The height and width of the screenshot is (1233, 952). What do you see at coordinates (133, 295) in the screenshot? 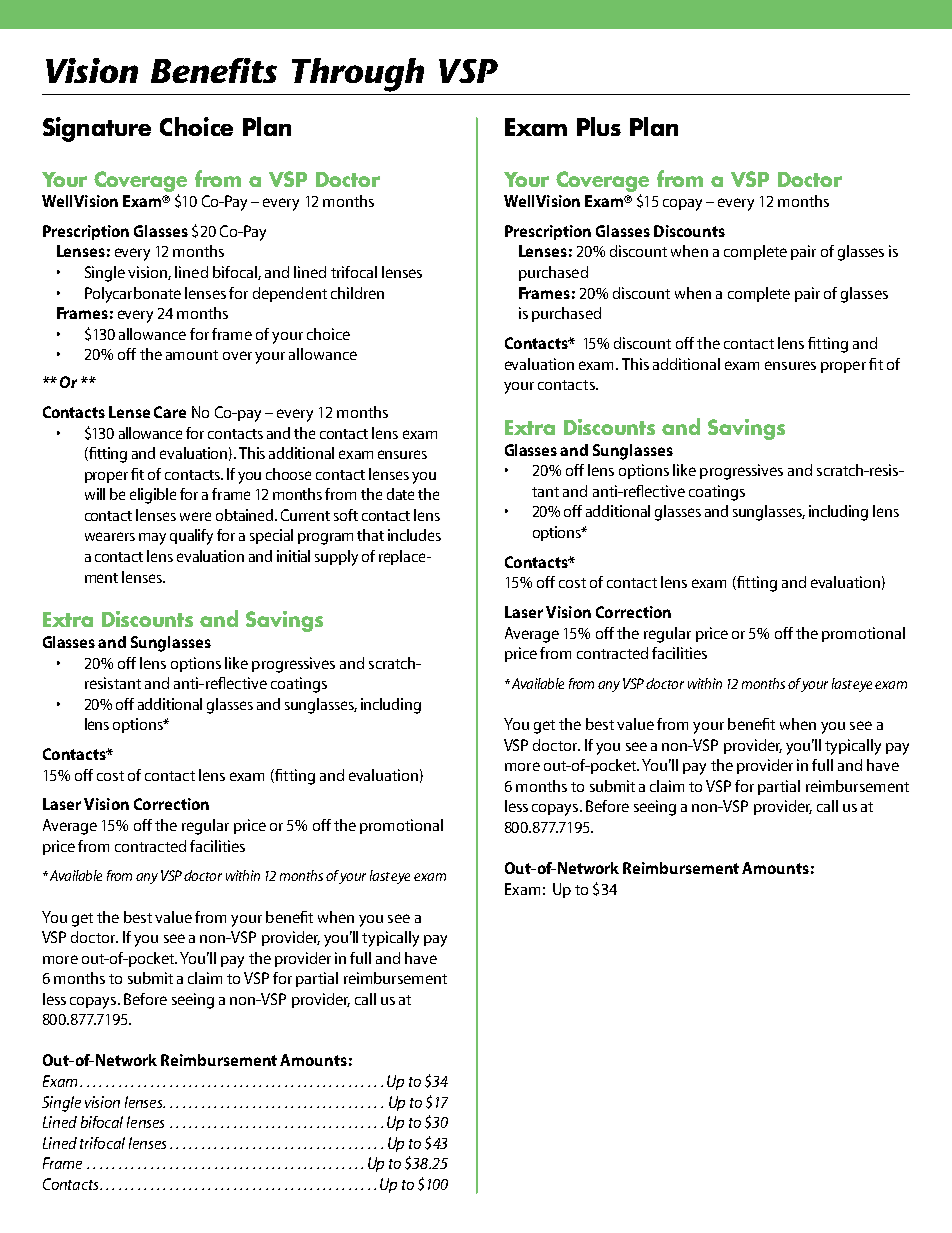
I see `Polycarbonate` at bounding box center [133, 295].
